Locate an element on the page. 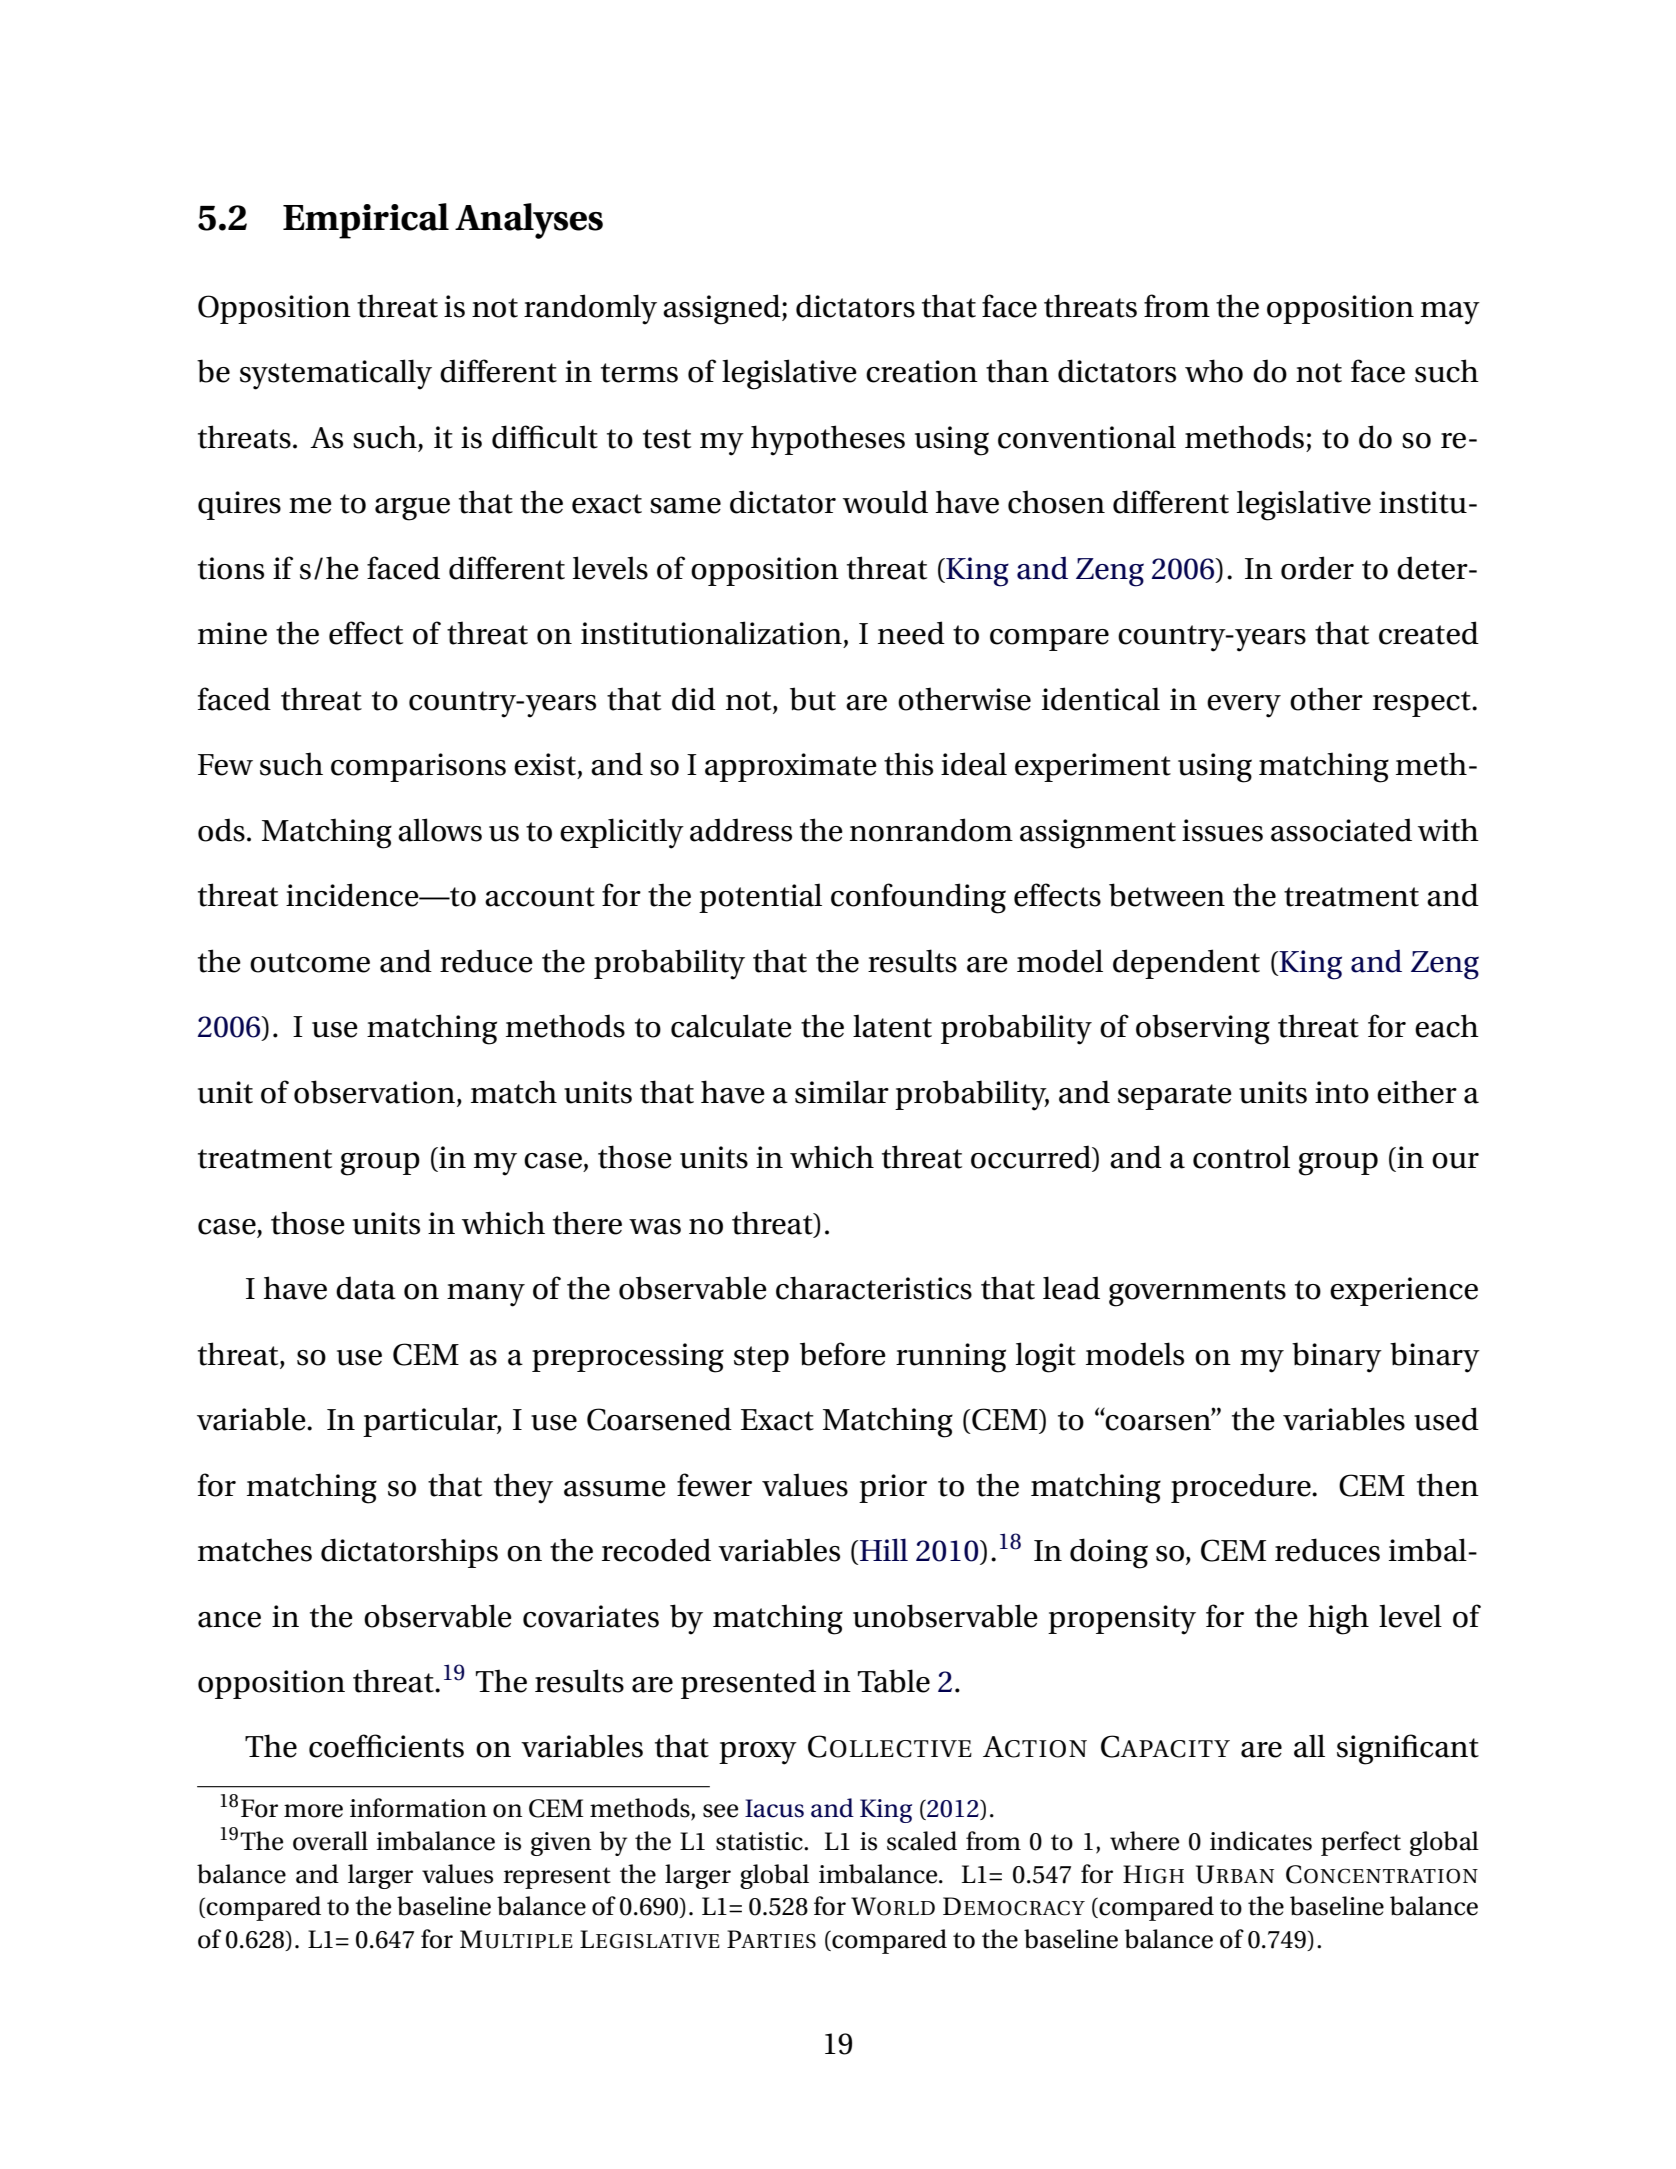  this is located at coordinates (908, 764).
